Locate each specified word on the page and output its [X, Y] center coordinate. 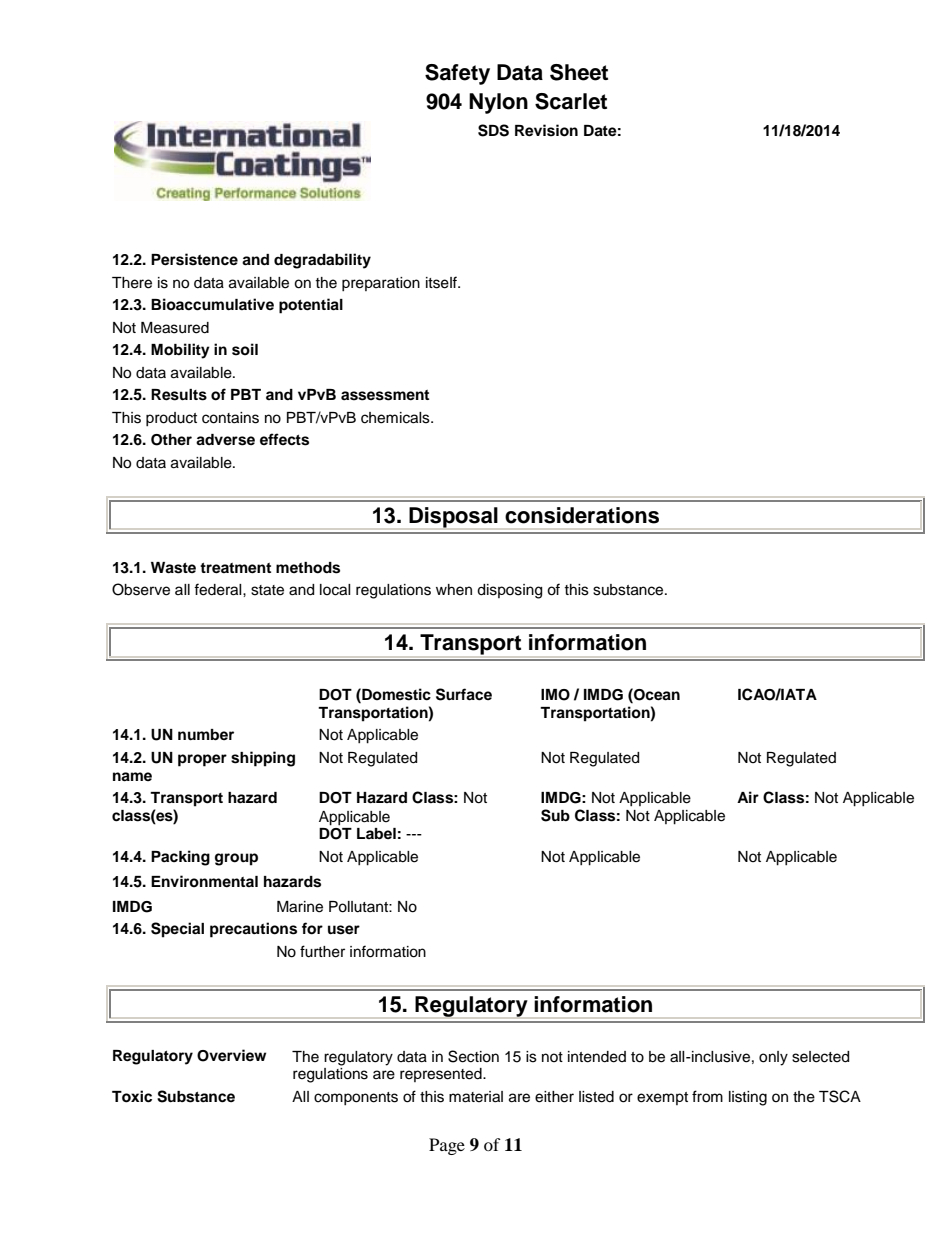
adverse [225, 440]
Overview [231, 1055]
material [476, 1097]
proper [202, 760]
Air [748, 797]
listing [748, 1098]
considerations [582, 515]
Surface [464, 694]
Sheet [579, 72]
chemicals [396, 418]
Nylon [498, 103]
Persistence [194, 259]
